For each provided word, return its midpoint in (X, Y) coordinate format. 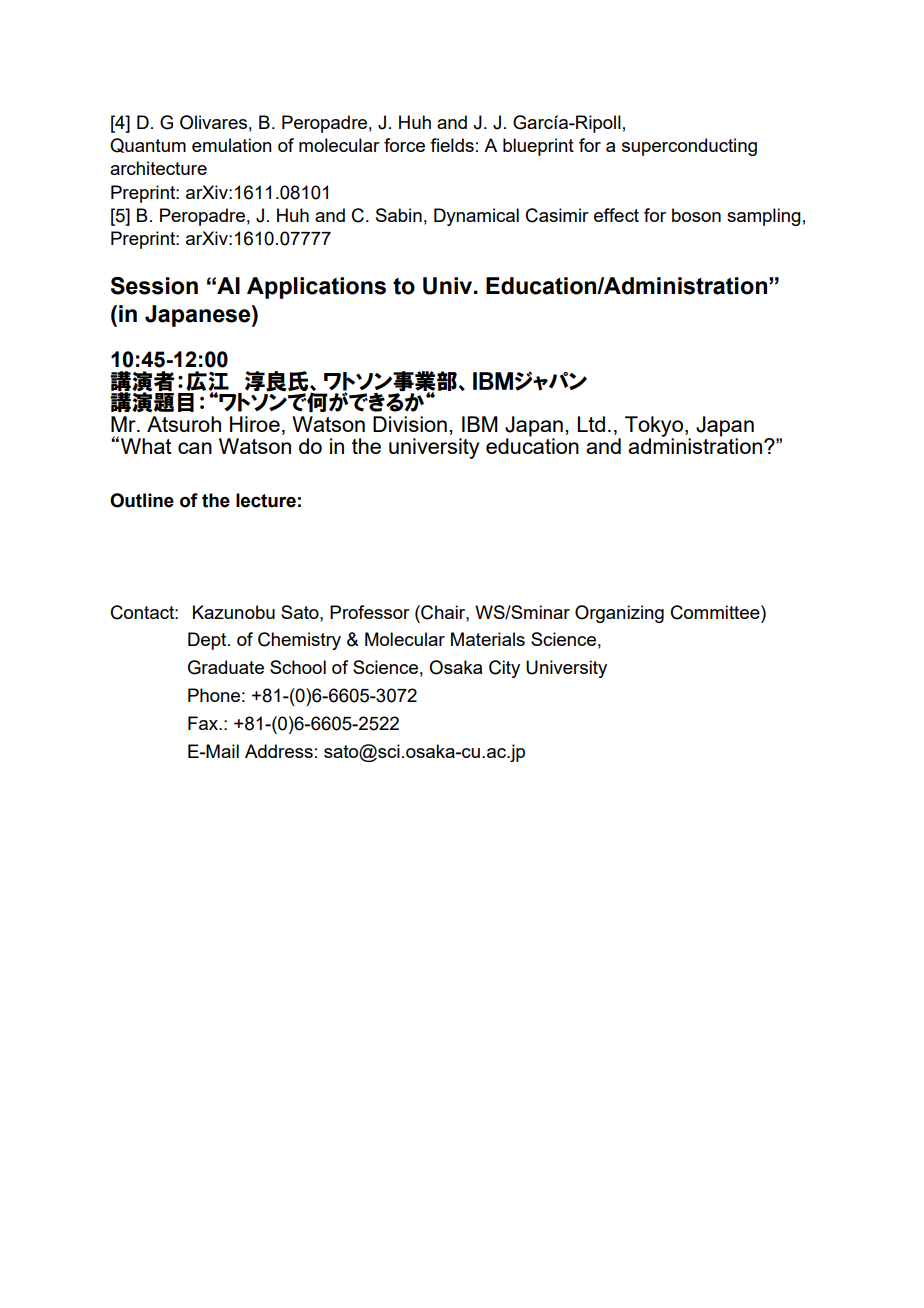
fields (452, 145)
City (504, 669)
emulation (232, 145)
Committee (716, 612)
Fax (204, 723)
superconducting (689, 147)
